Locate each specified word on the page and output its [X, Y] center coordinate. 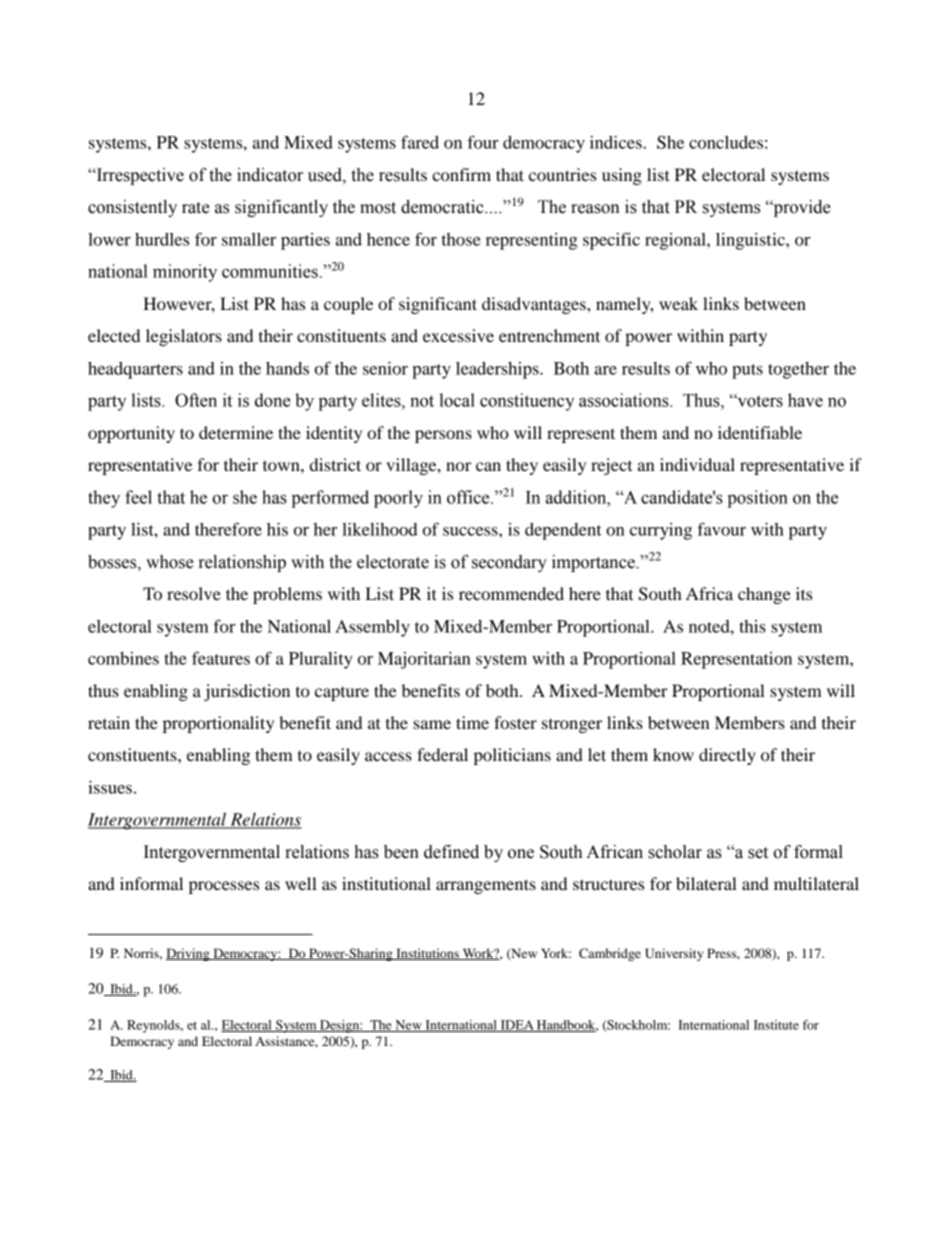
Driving [189, 954]
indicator [270, 175]
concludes [726, 142]
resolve [194, 593]
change [764, 595]
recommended [511, 593]
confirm [461, 174]
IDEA [517, 1026]
